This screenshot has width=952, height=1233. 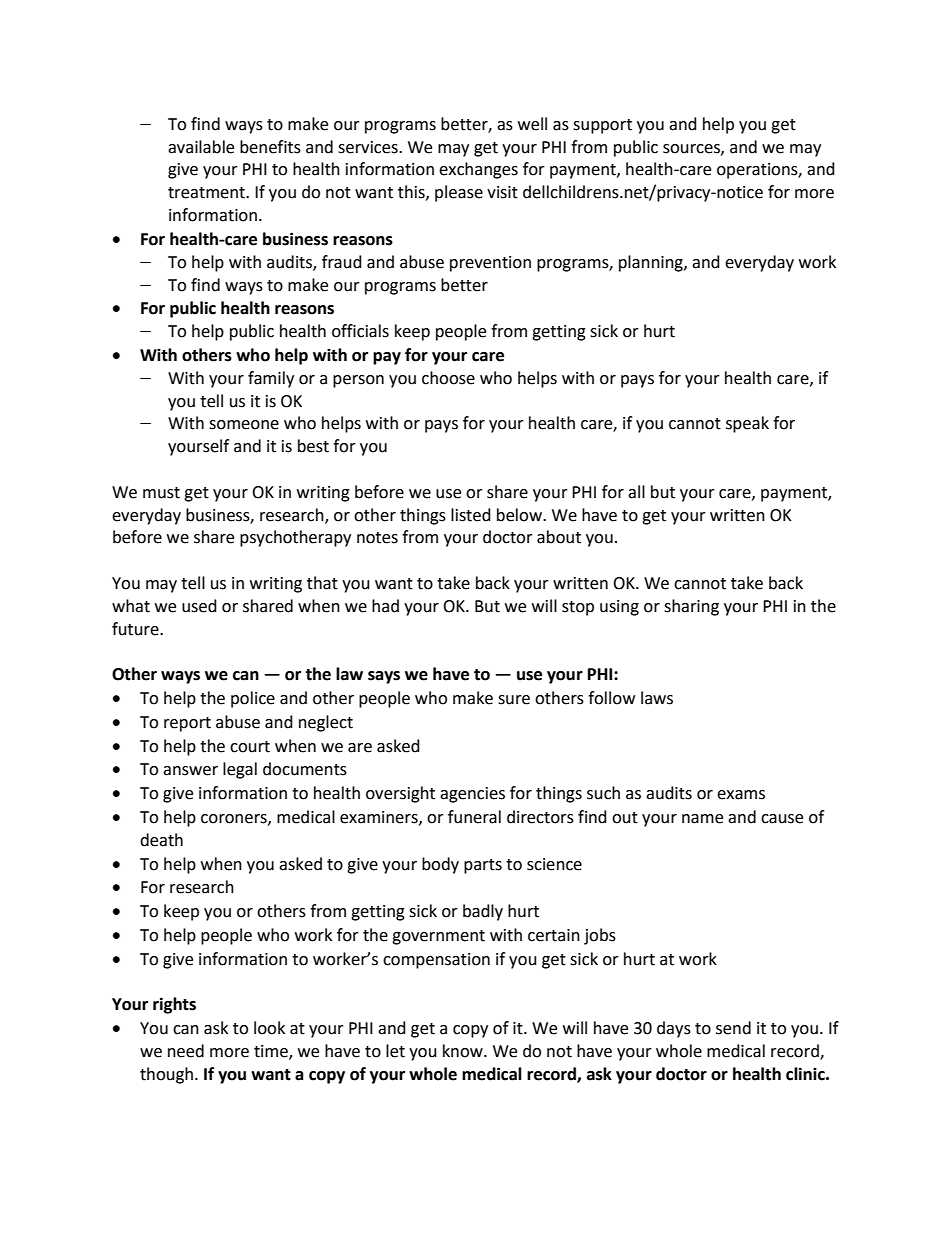 What do you see at coordinates (747, 424) in the screenshot?
I see `speak` at bounding box center [747, 424].
